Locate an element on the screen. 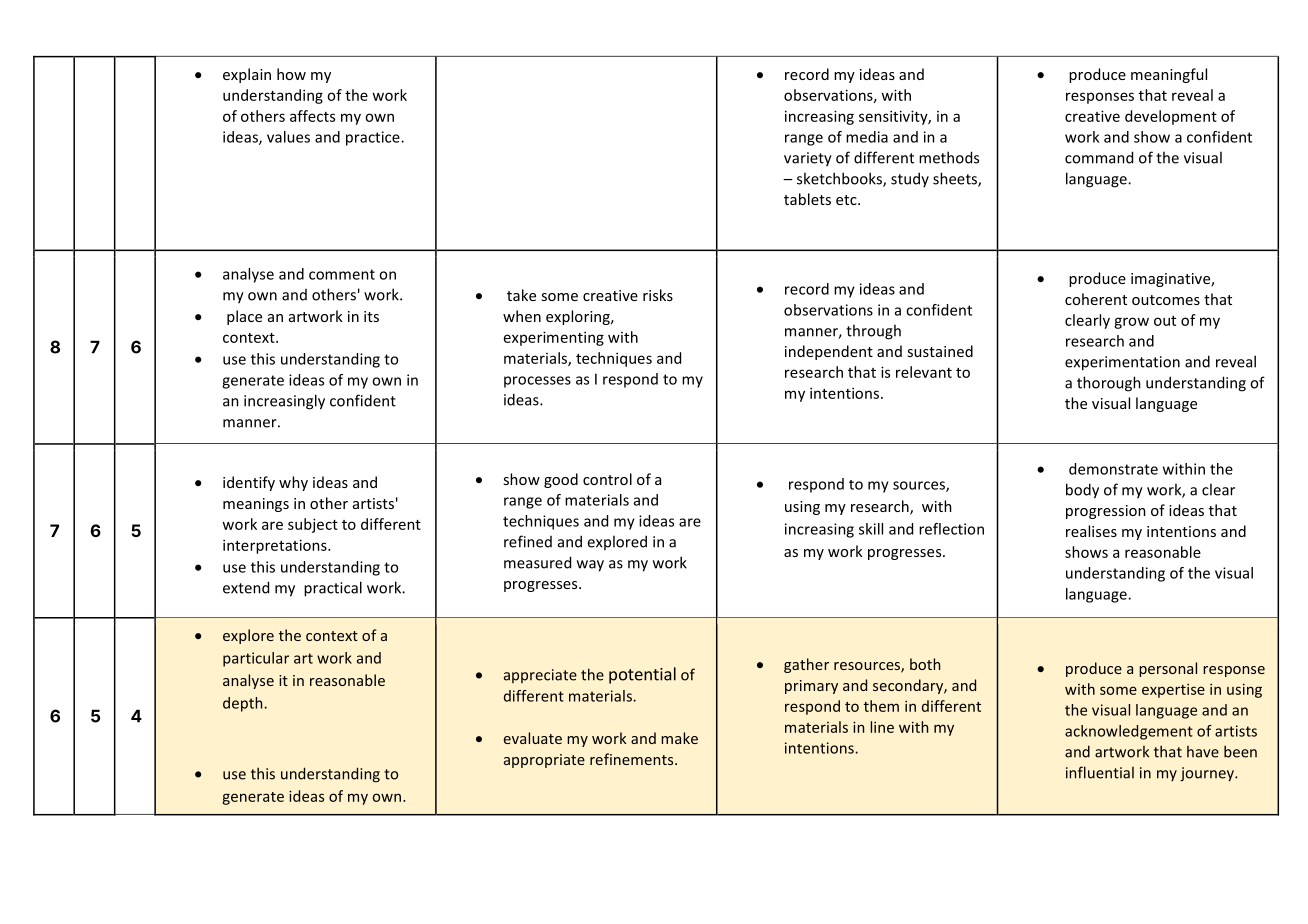 This screenshot has width=1308, height=924. affects is located at coordinates (312, 116).
